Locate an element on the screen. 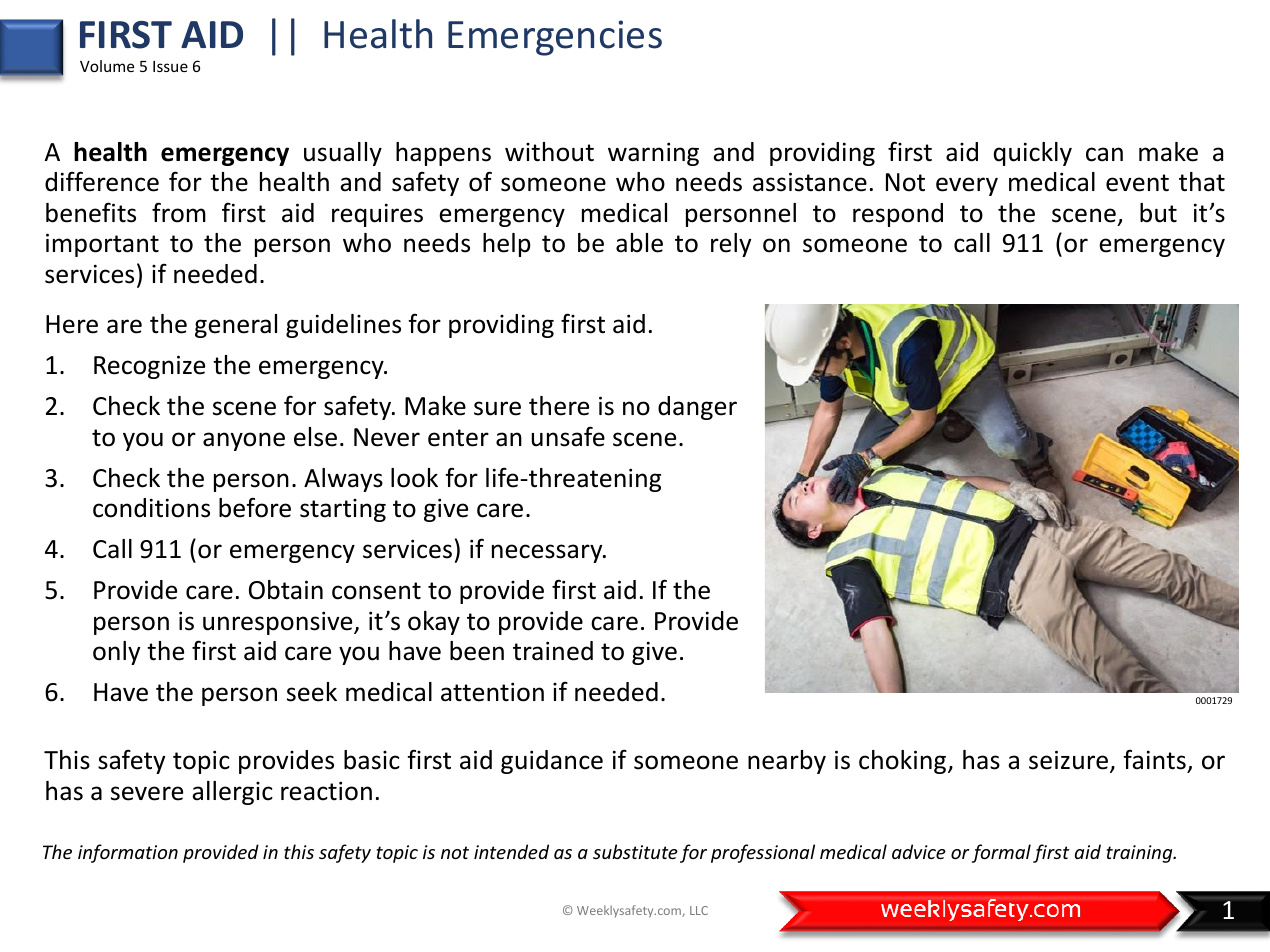 Image resolution: width=1270 pixels, height=952 pixels. formal is located at coordinates (1001, 853).
